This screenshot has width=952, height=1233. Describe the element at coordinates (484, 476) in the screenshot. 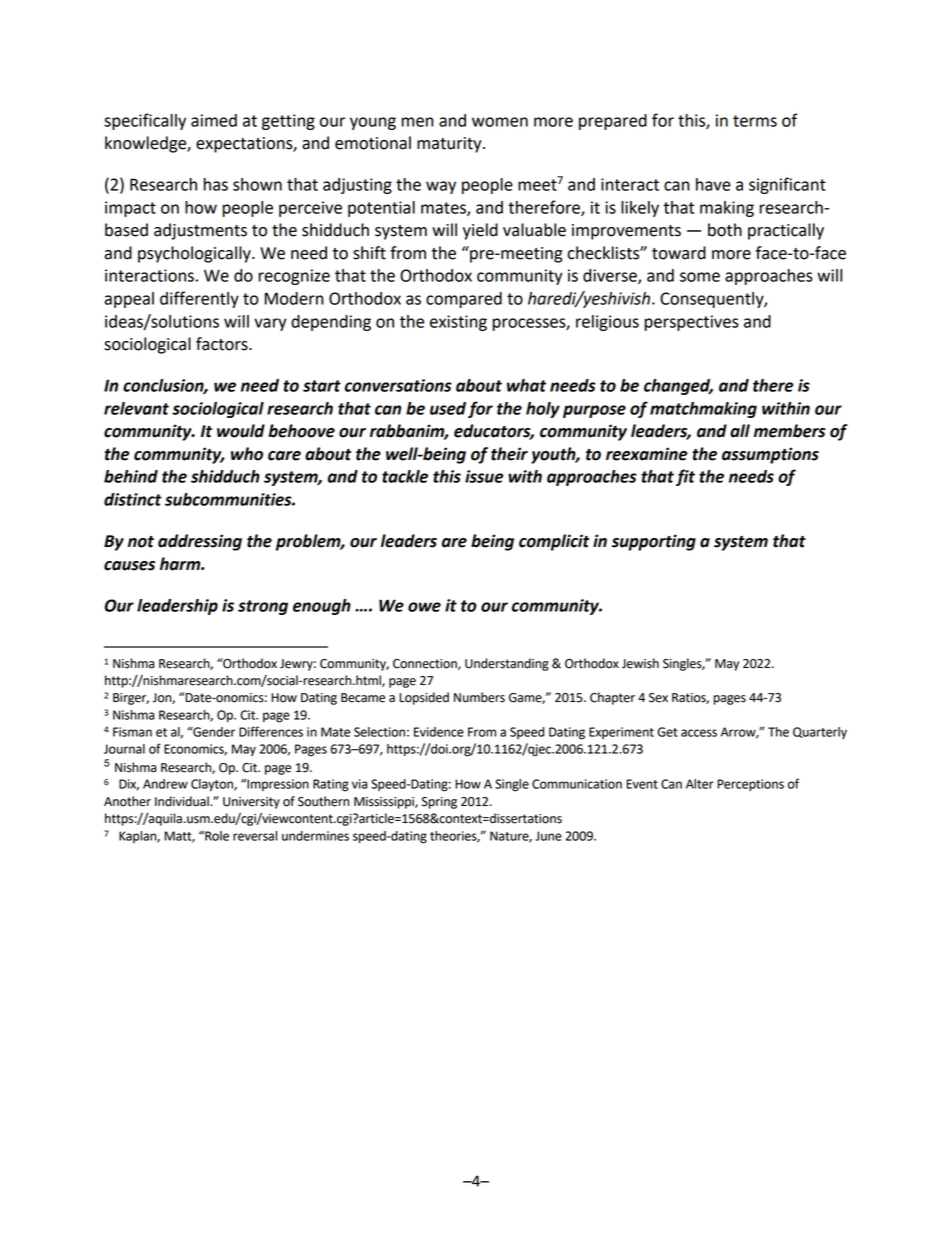

I see `issue` at that location.
